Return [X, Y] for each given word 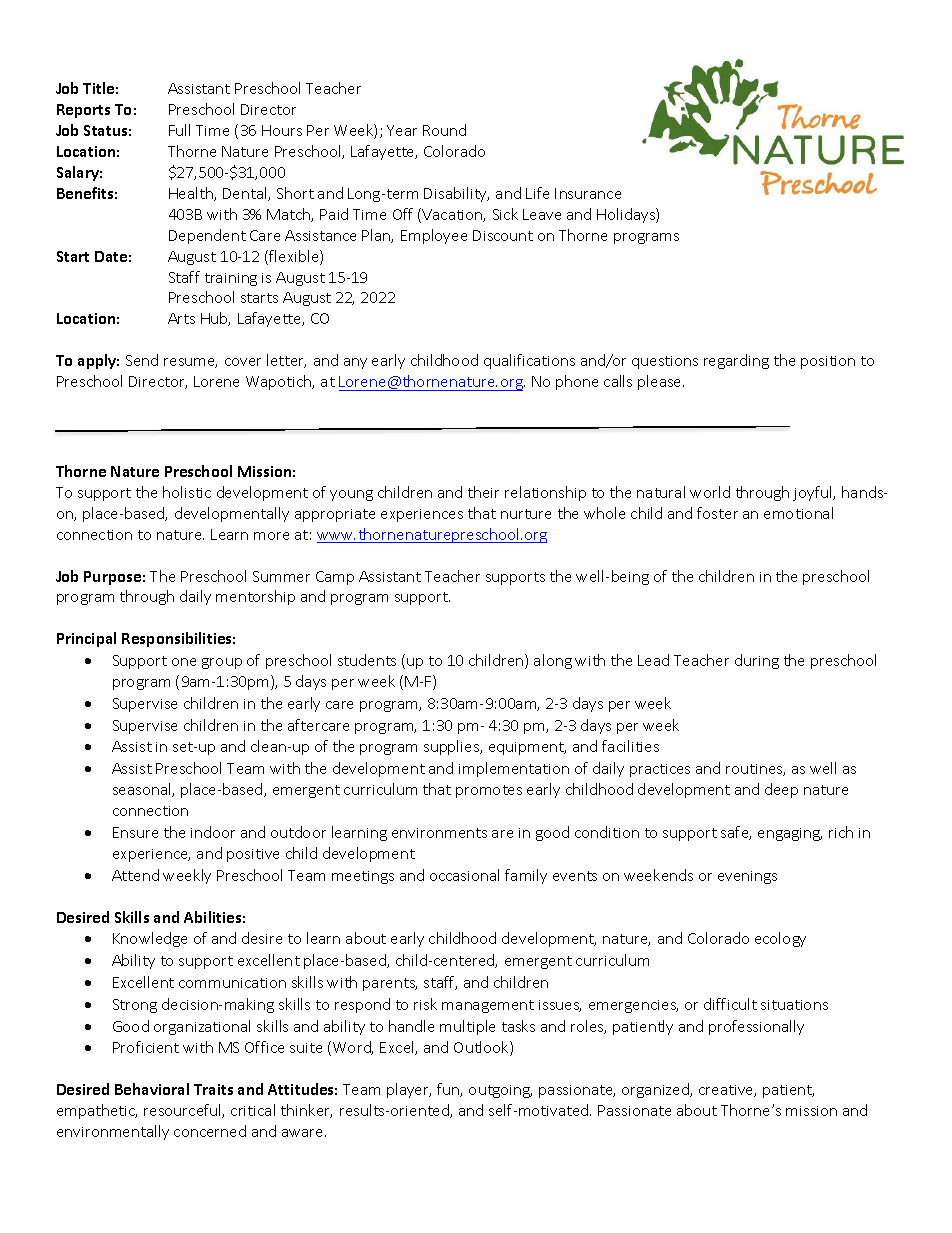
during [757, 661]
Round [444, 130]
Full [179, 130]
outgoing [500, 1091]
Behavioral [152, 1089]
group [222, 663]
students [367, 660]
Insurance [588, 193]
